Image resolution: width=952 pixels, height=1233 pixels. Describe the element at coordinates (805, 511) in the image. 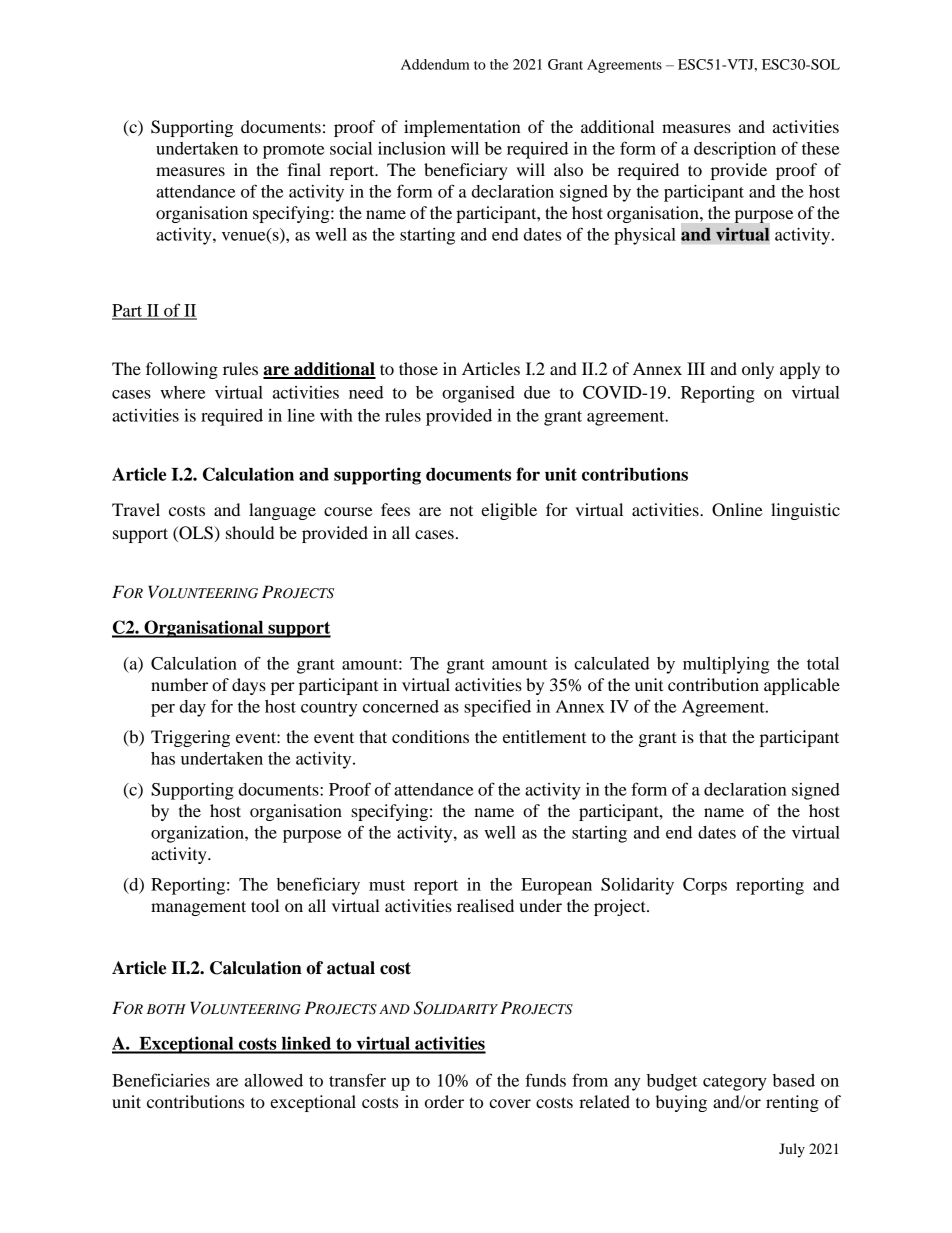

I see `linguistic` at that location.
